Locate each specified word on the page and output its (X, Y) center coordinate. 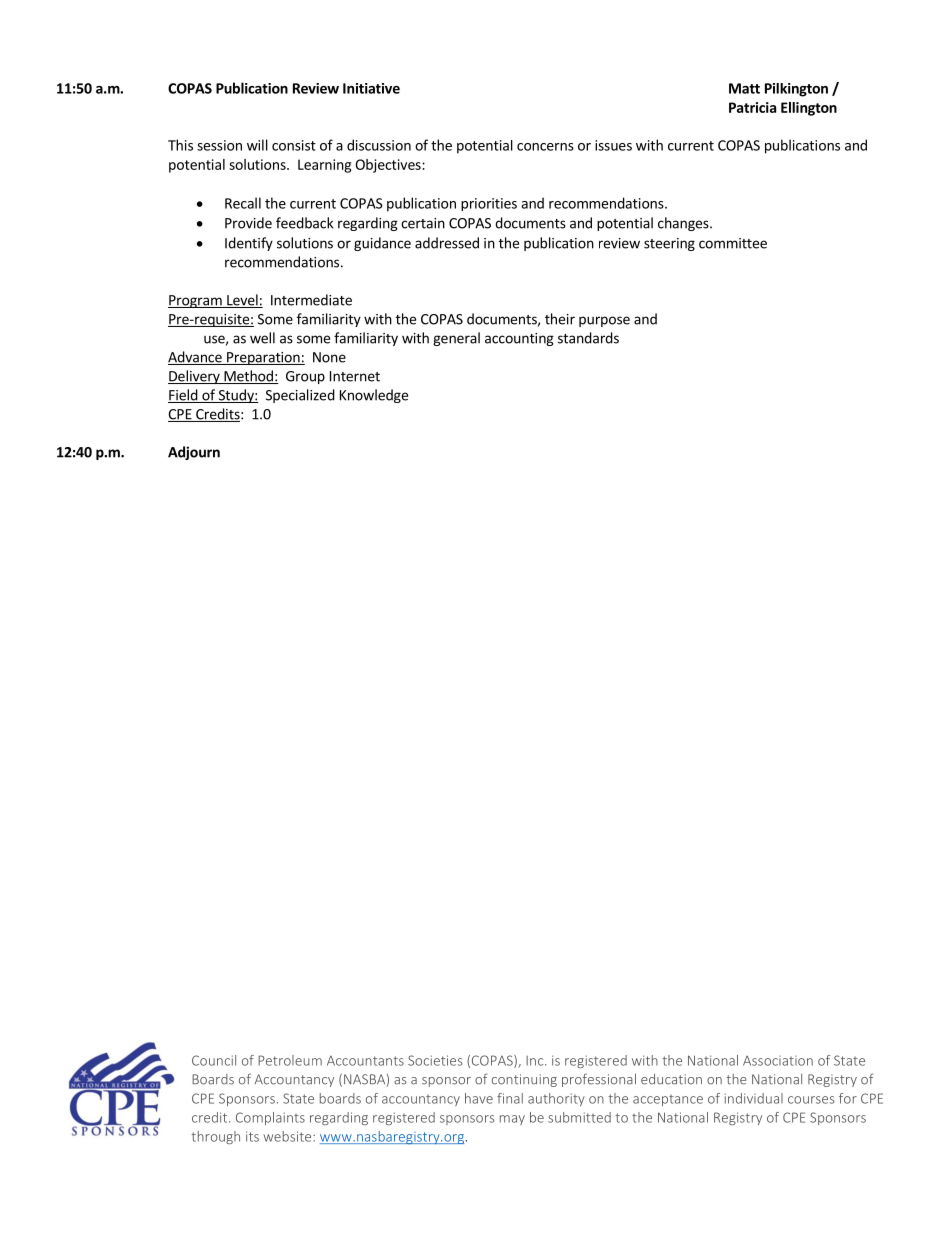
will (257, 145)
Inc (536, 1061)
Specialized (300, 396)
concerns (545, 147)
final (510, 1098)
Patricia (752, 107)
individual (754, 1098)
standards (588, 338)
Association (778, 1061)
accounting (519, 339)
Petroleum (290, 1060)
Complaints (270, 1118)
